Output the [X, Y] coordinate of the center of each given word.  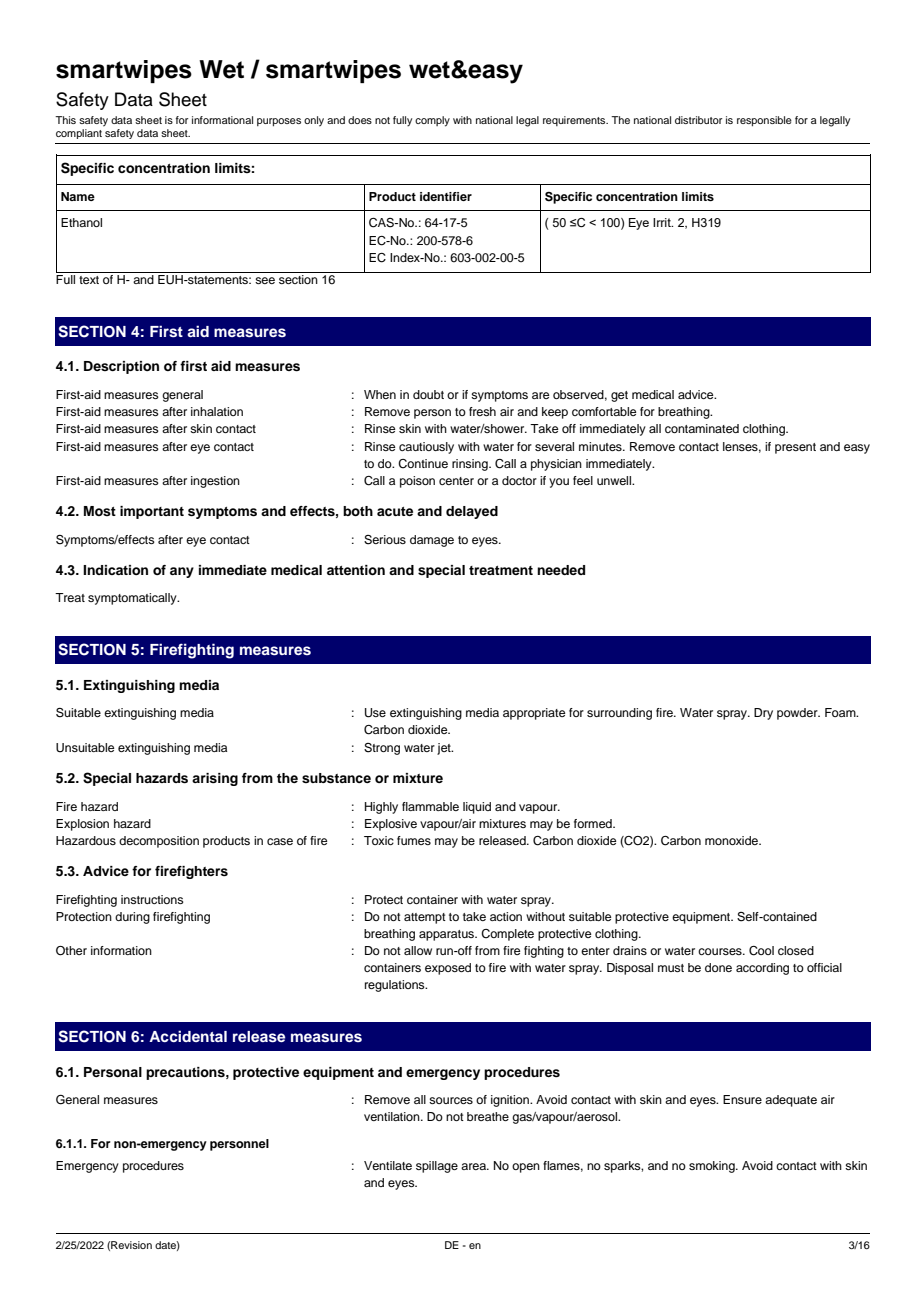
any [182, 572]
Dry [763, 714]
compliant [80, 132]
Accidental [188, 1036]
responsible [764, 121]
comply [432, 121]
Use [375, 713]
